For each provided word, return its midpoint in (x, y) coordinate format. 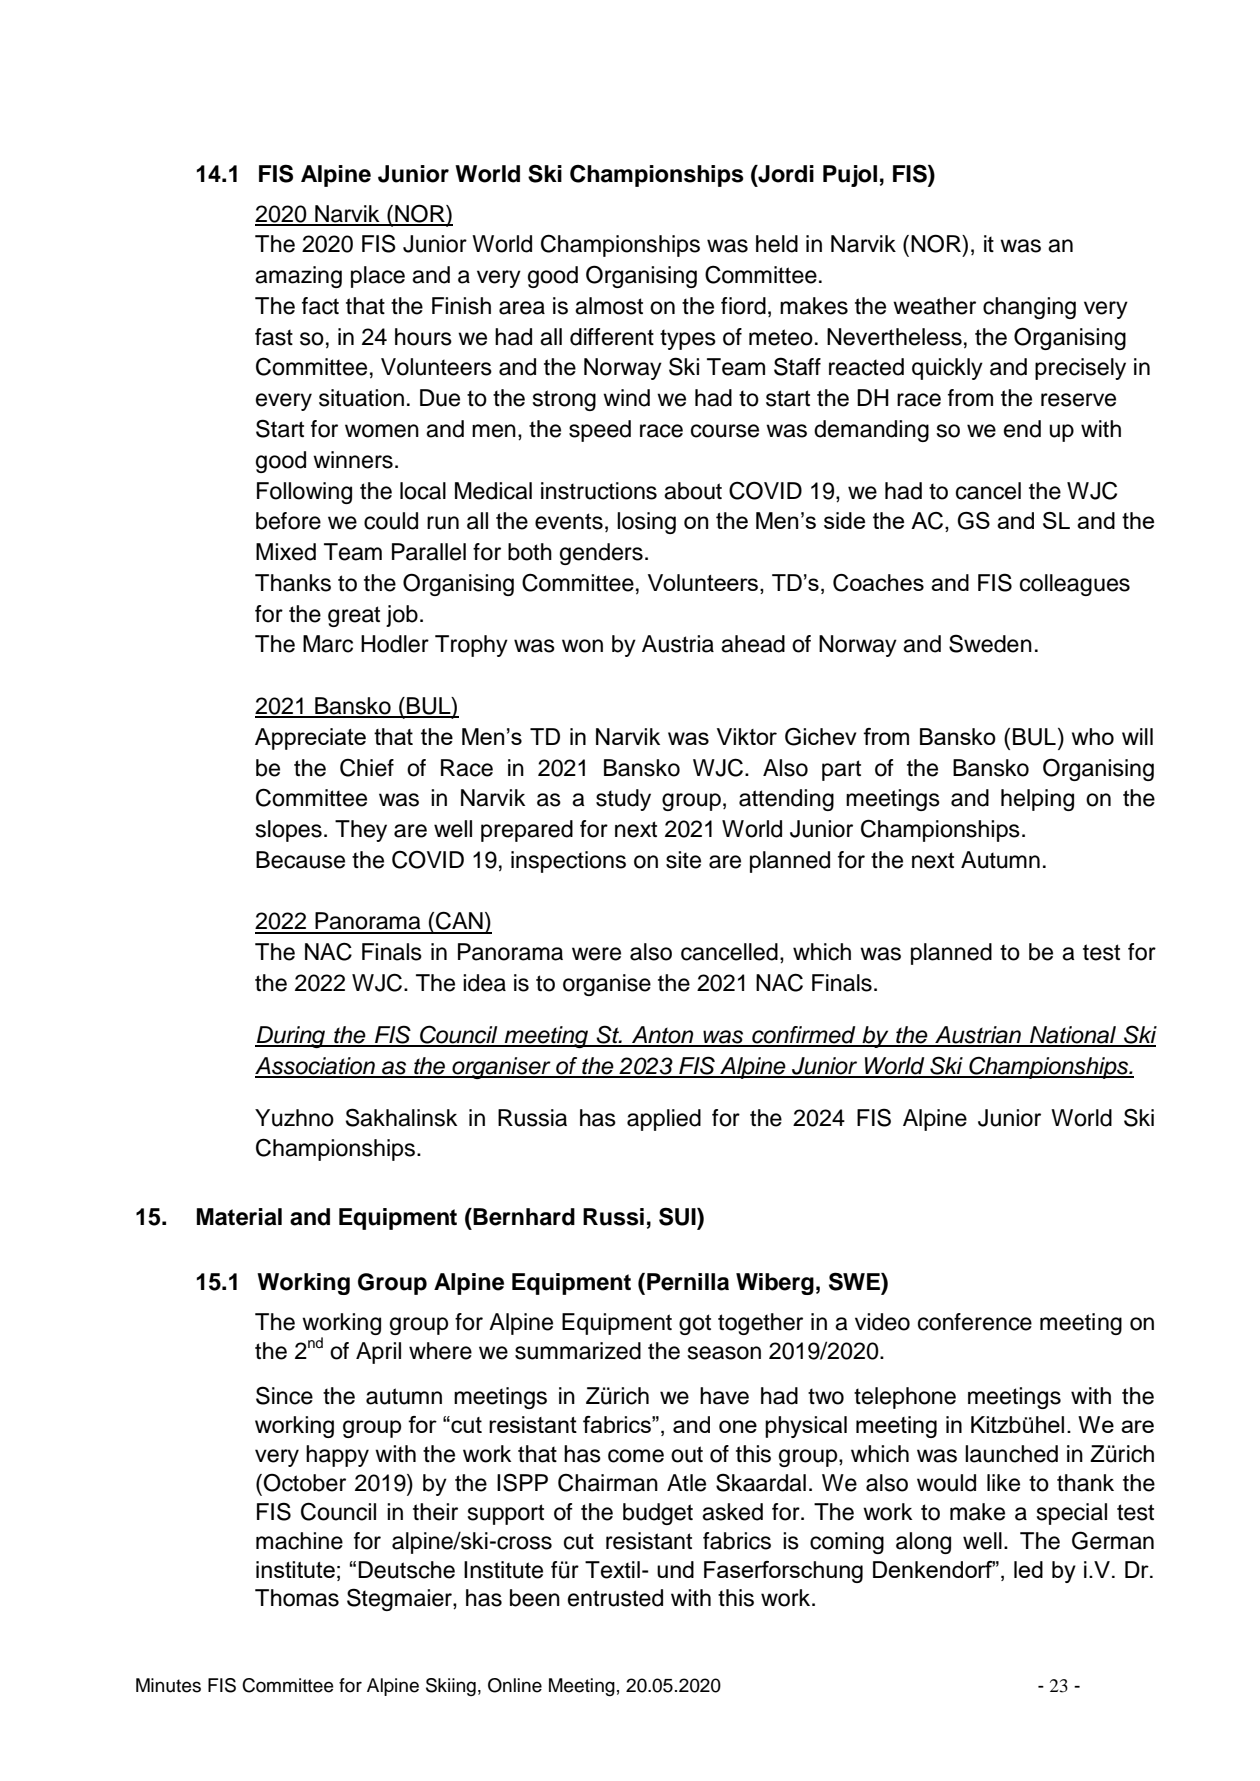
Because (300, 860)
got (695, 1324)
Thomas (297, 1598)
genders (601, 554)
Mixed (286, 552)
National (1073, 1036)
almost (609, 306)
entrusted (615, 1598)
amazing (298, 277)
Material (239, 1217)
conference (975, 1322)
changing (1029, 308)
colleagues (1075, 585)
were (596, 954)
